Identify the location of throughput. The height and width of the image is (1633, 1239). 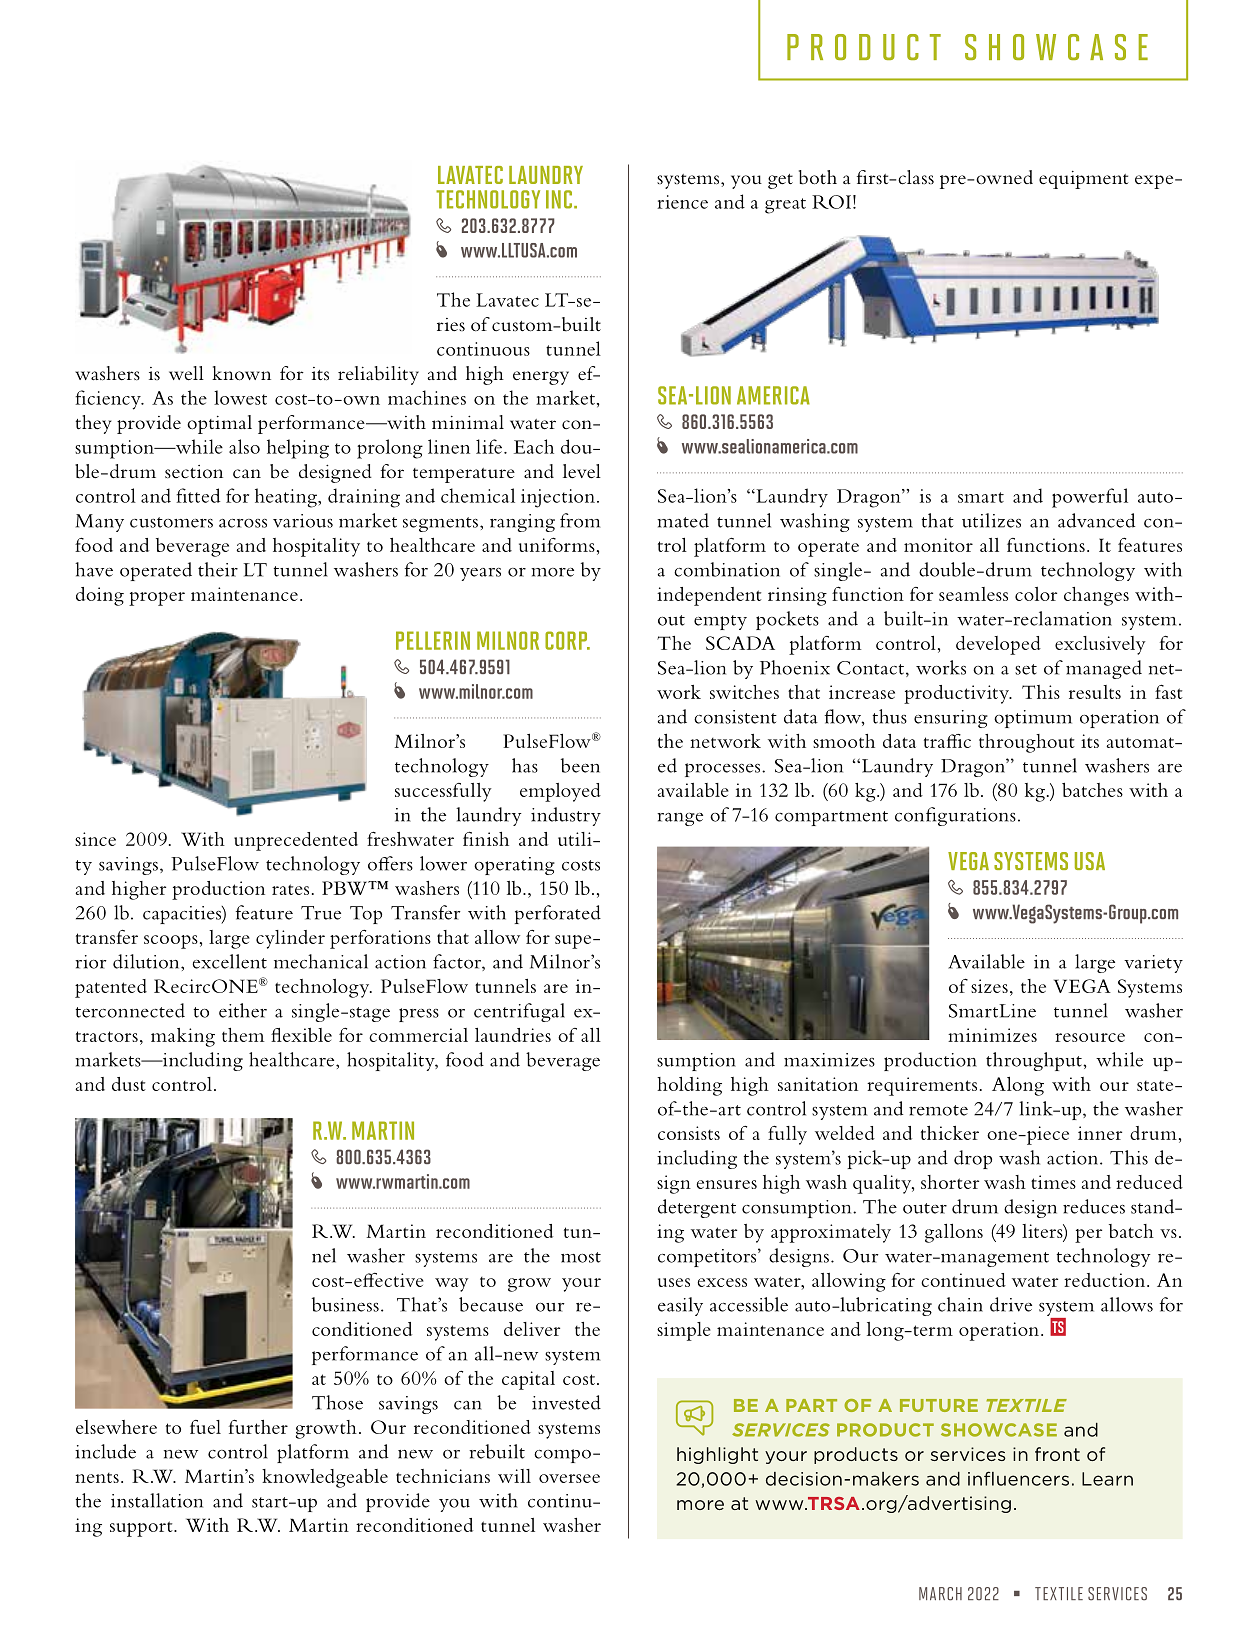
(1035, 1061).
